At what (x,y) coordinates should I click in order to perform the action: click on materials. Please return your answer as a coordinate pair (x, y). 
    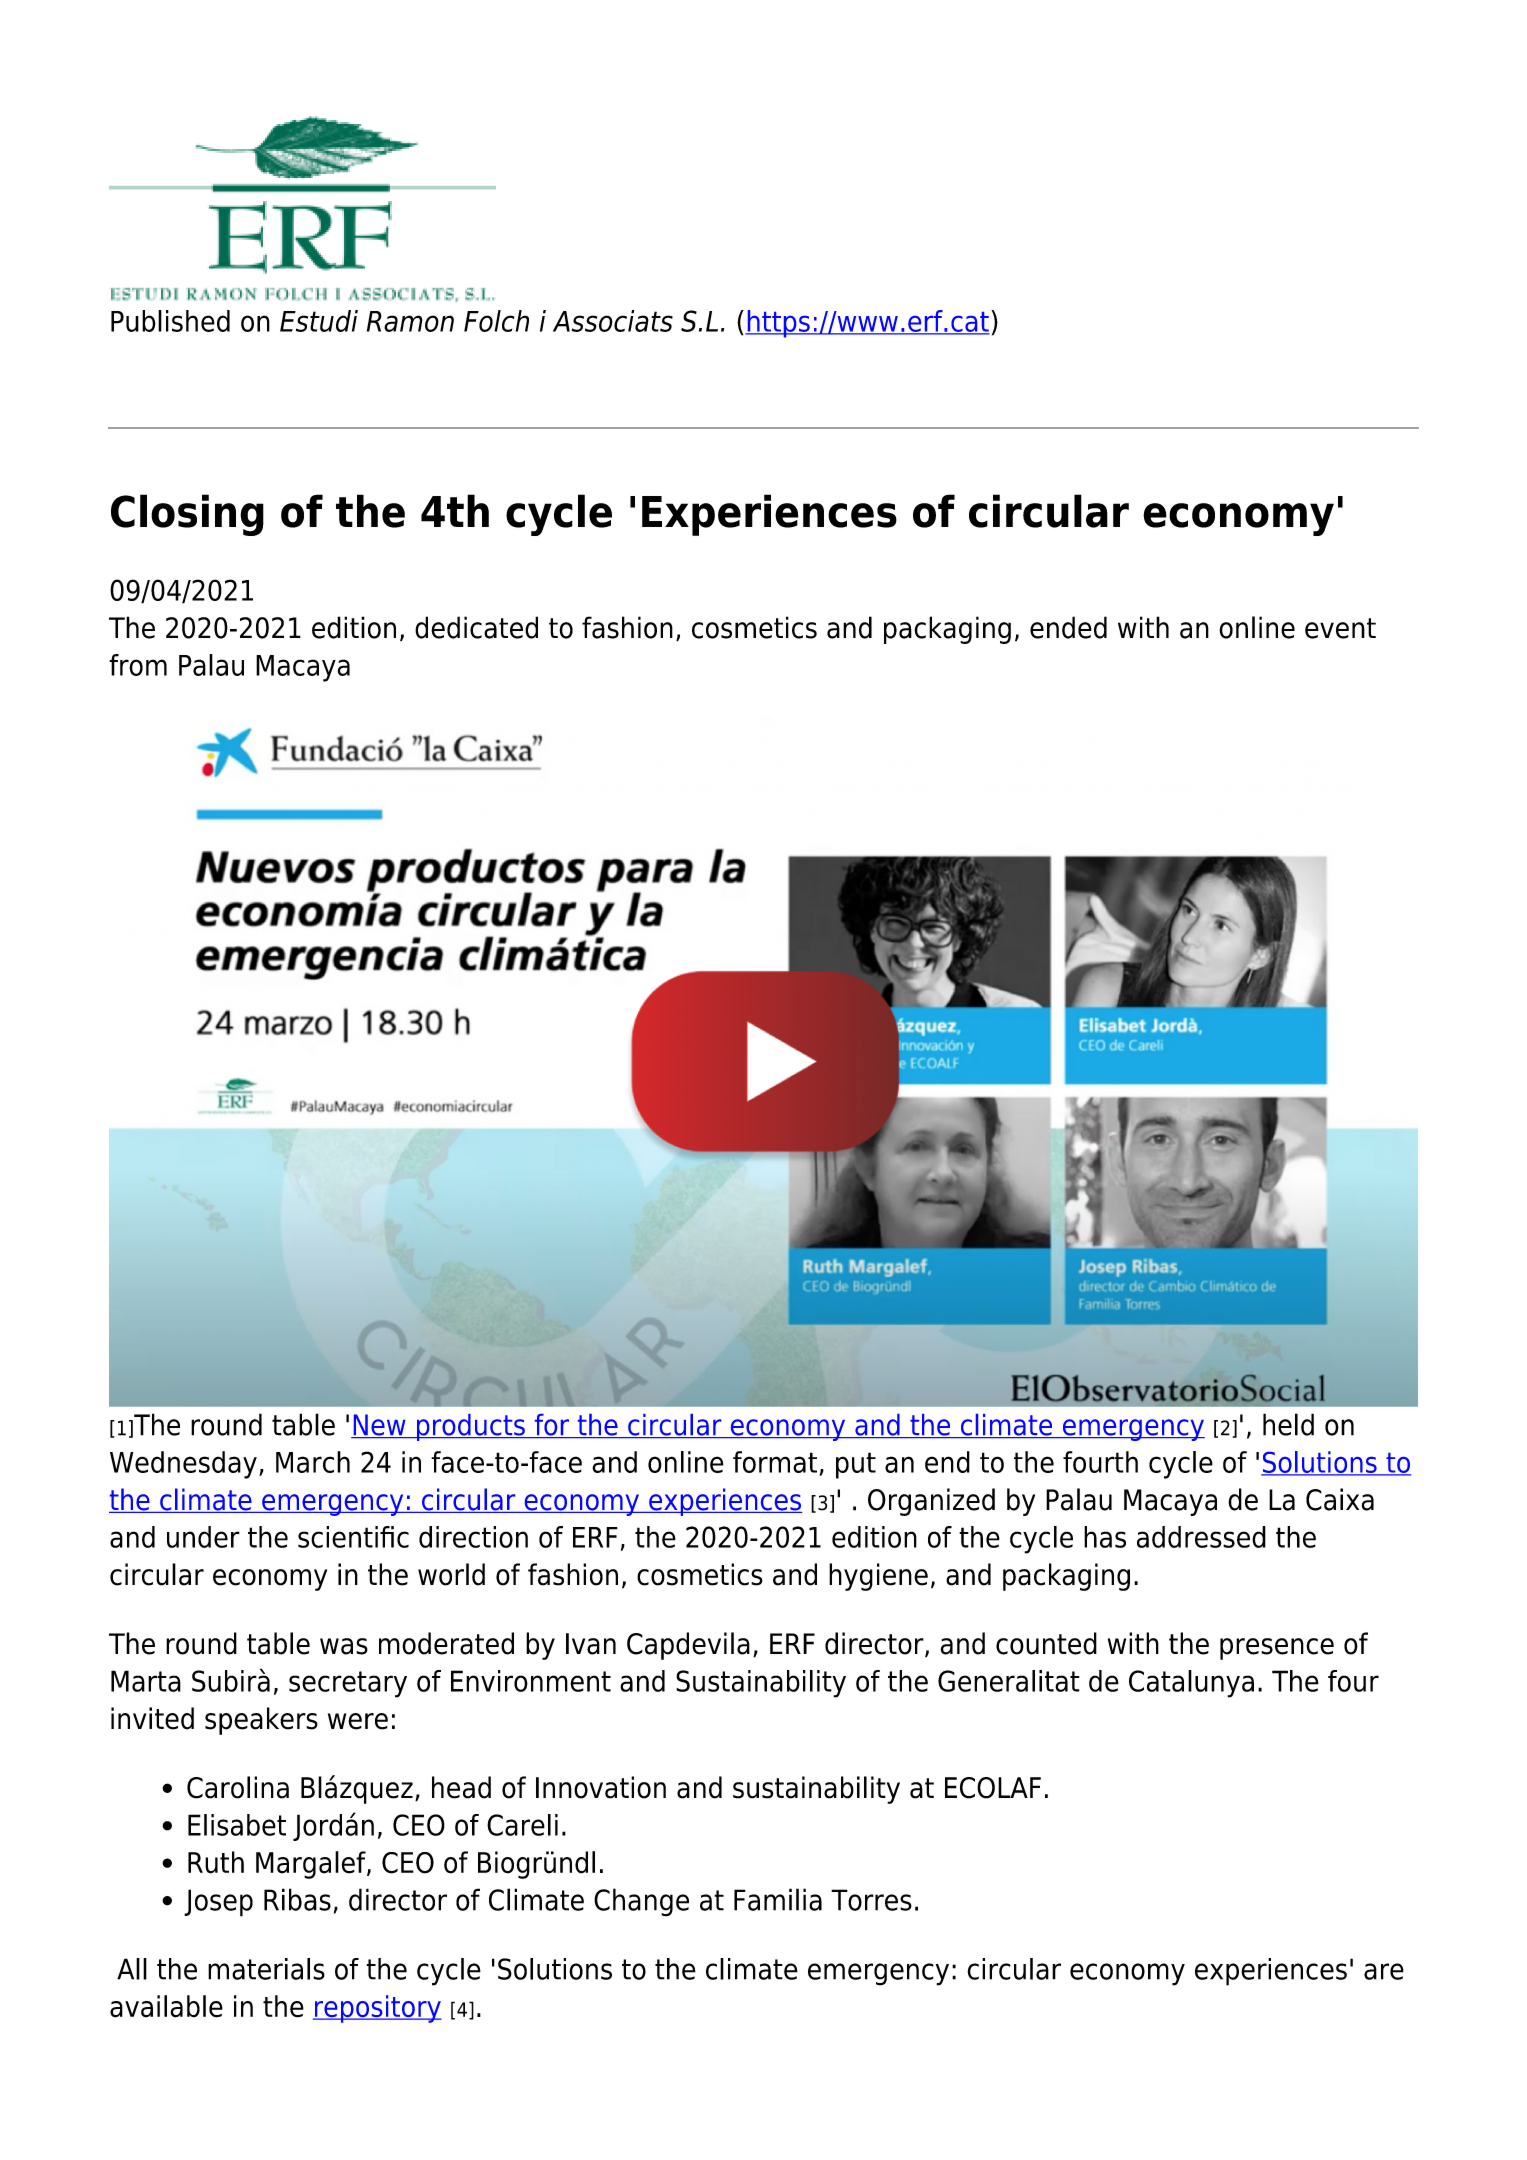
    Looking at the image, I should click on (266, 1969).
